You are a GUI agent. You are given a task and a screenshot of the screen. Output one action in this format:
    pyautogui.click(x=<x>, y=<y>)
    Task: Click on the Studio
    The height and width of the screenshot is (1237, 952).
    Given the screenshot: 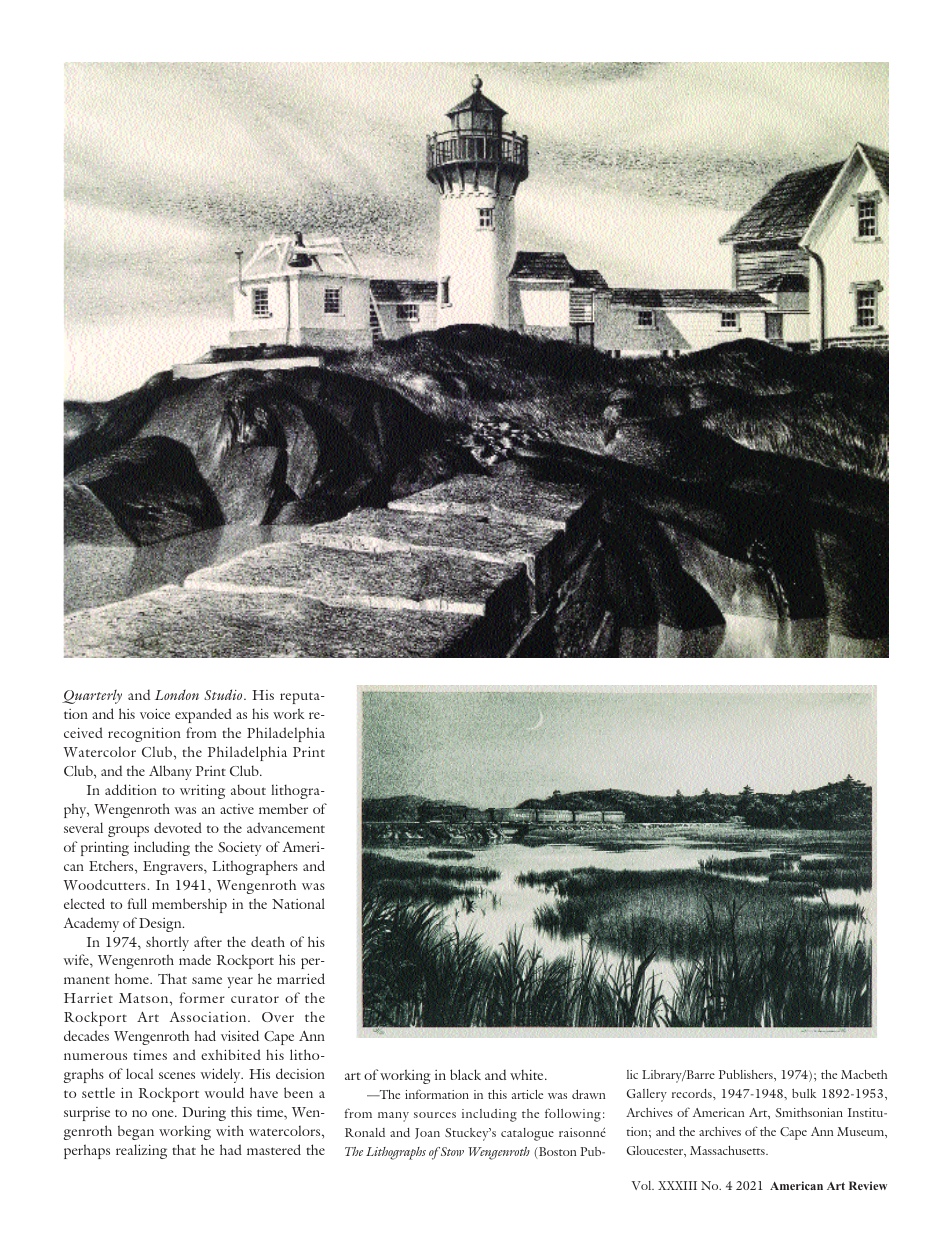 What is the action you would take?
    pyautogui.click(x=224, y=694)
